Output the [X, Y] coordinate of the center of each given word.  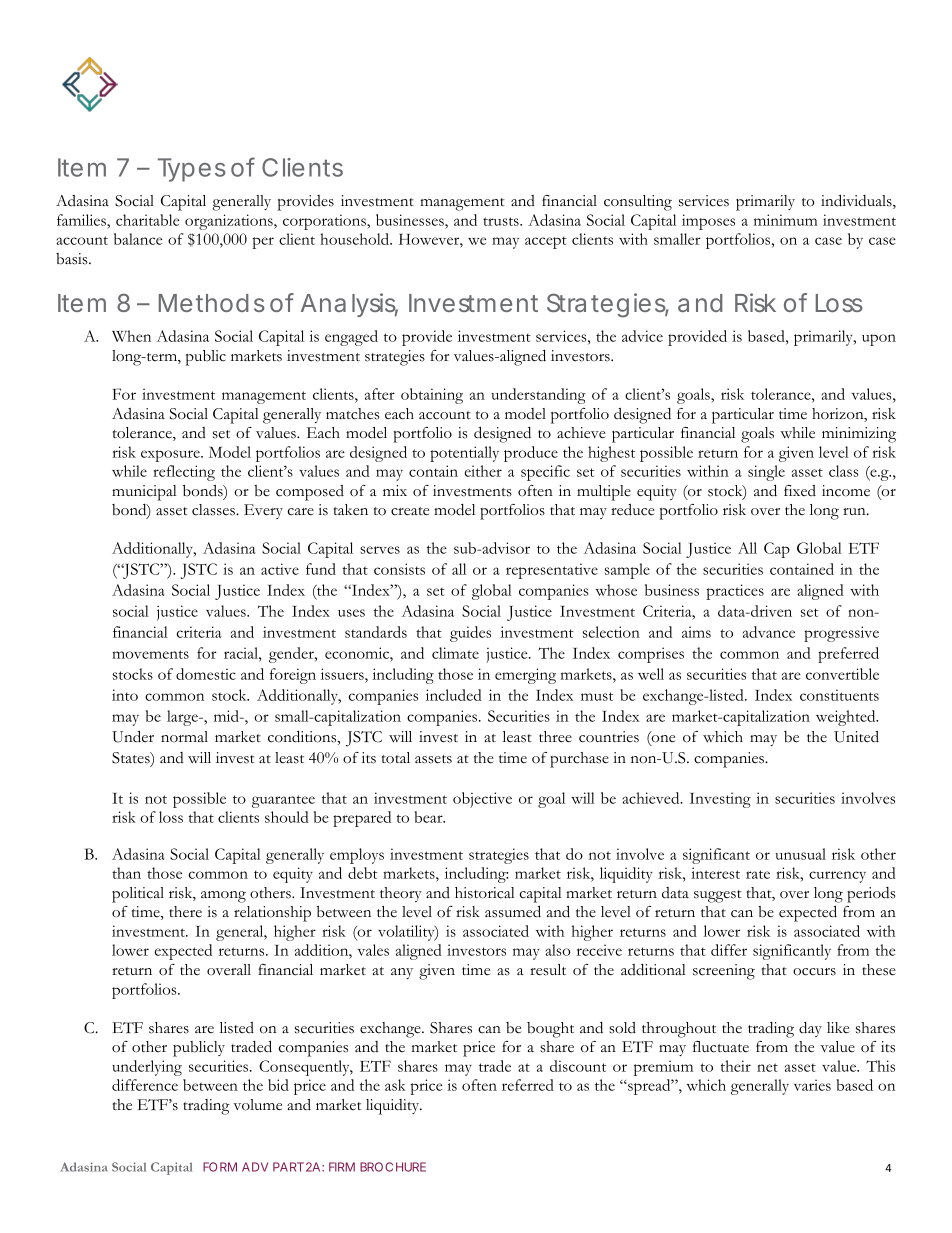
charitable [147, 220]
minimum [786, 220]
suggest [718, 896]
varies [812, 1085]
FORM [220, 1167]
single [766, 473]
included [454, 695]
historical [485, 893]
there [185, 912]
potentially [464, 454]
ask [395, 1085]
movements [150, 654]
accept [546, 242]
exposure [171, 456]
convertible [842, 674]
